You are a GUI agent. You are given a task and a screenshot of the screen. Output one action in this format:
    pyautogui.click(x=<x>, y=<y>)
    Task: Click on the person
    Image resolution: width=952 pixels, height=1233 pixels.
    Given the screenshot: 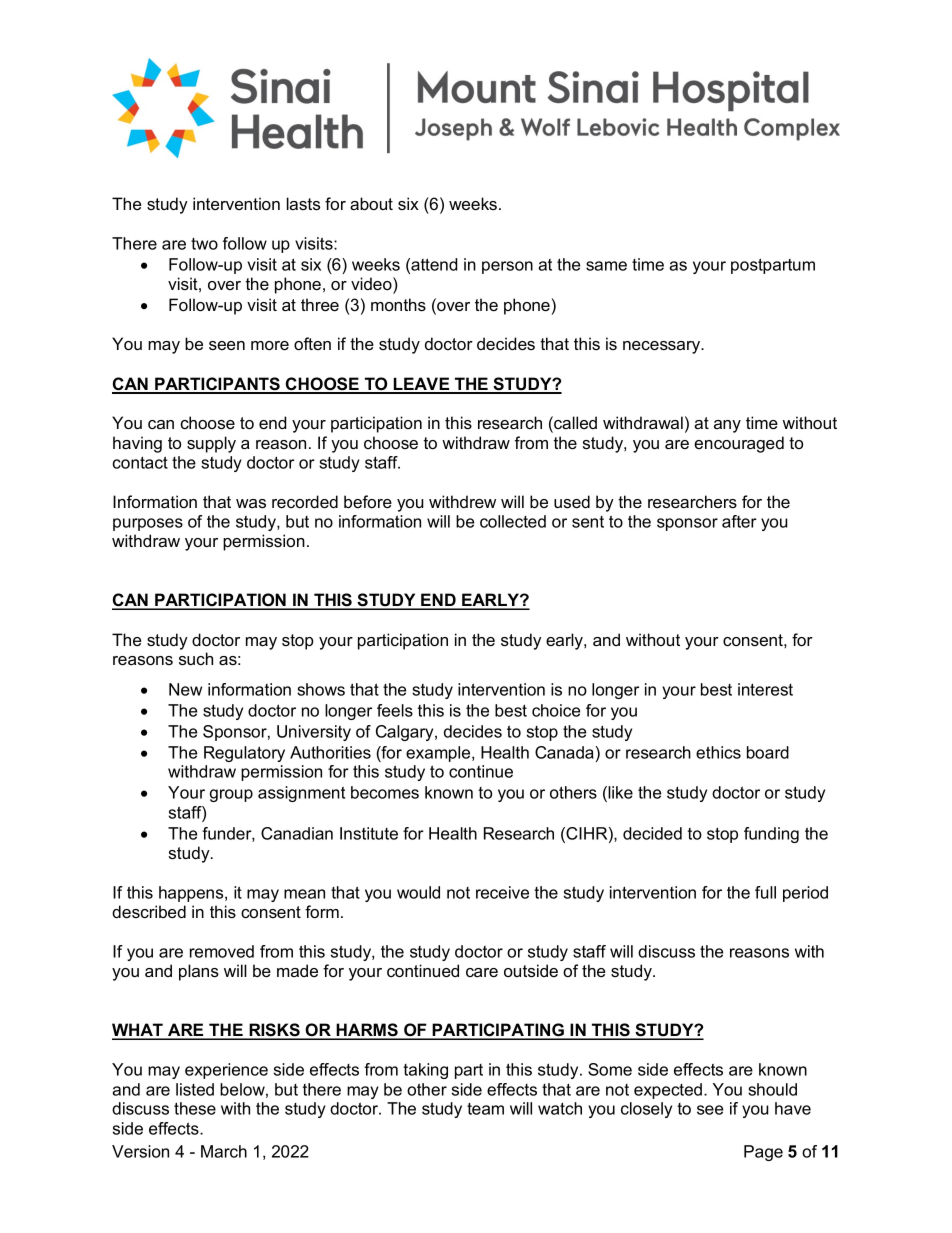 What is the action you would take?
    pyautogui.click(x=507, y=267)
